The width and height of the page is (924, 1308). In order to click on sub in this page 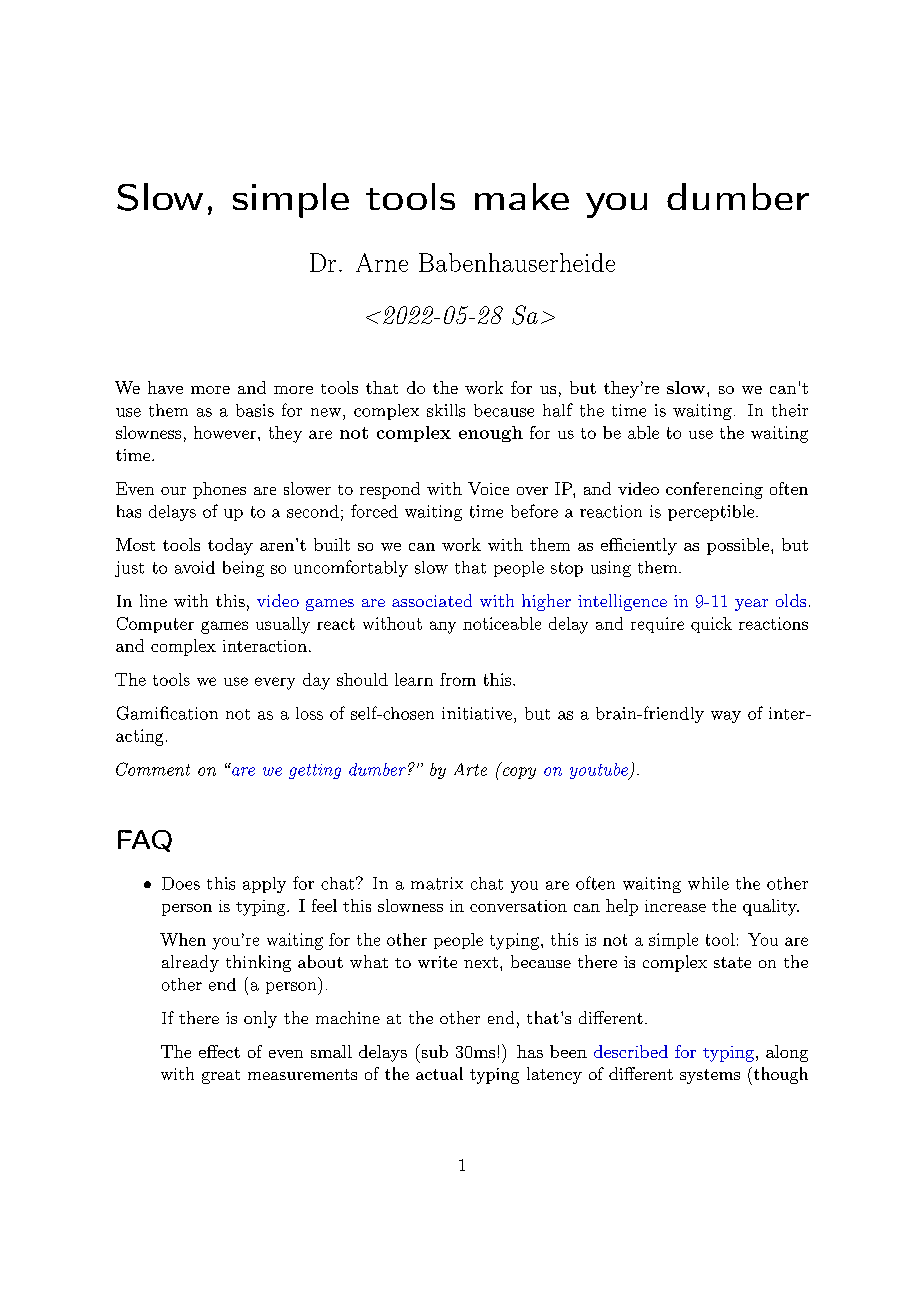, I will do `click(433, 1051)`.
